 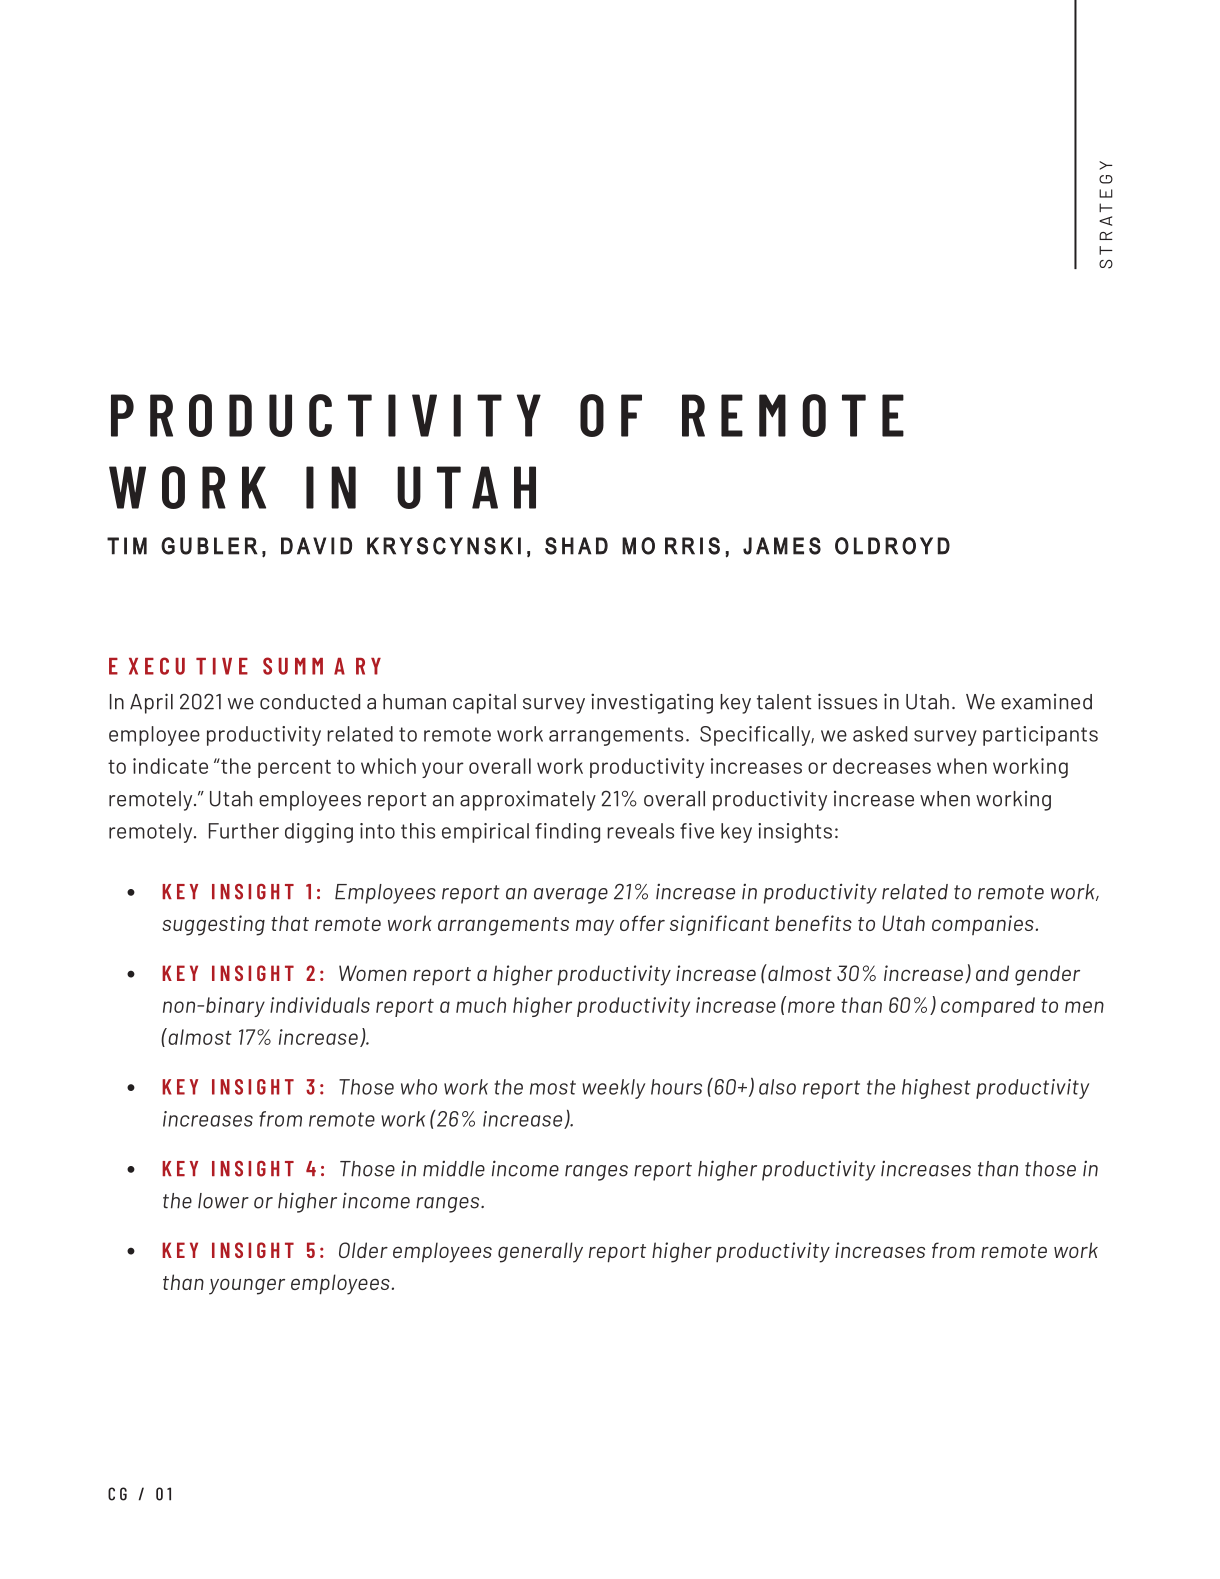 What do you see at coordinates (247, 1286) in the document?
I see `younger` at bounding box center [247, 1286].
